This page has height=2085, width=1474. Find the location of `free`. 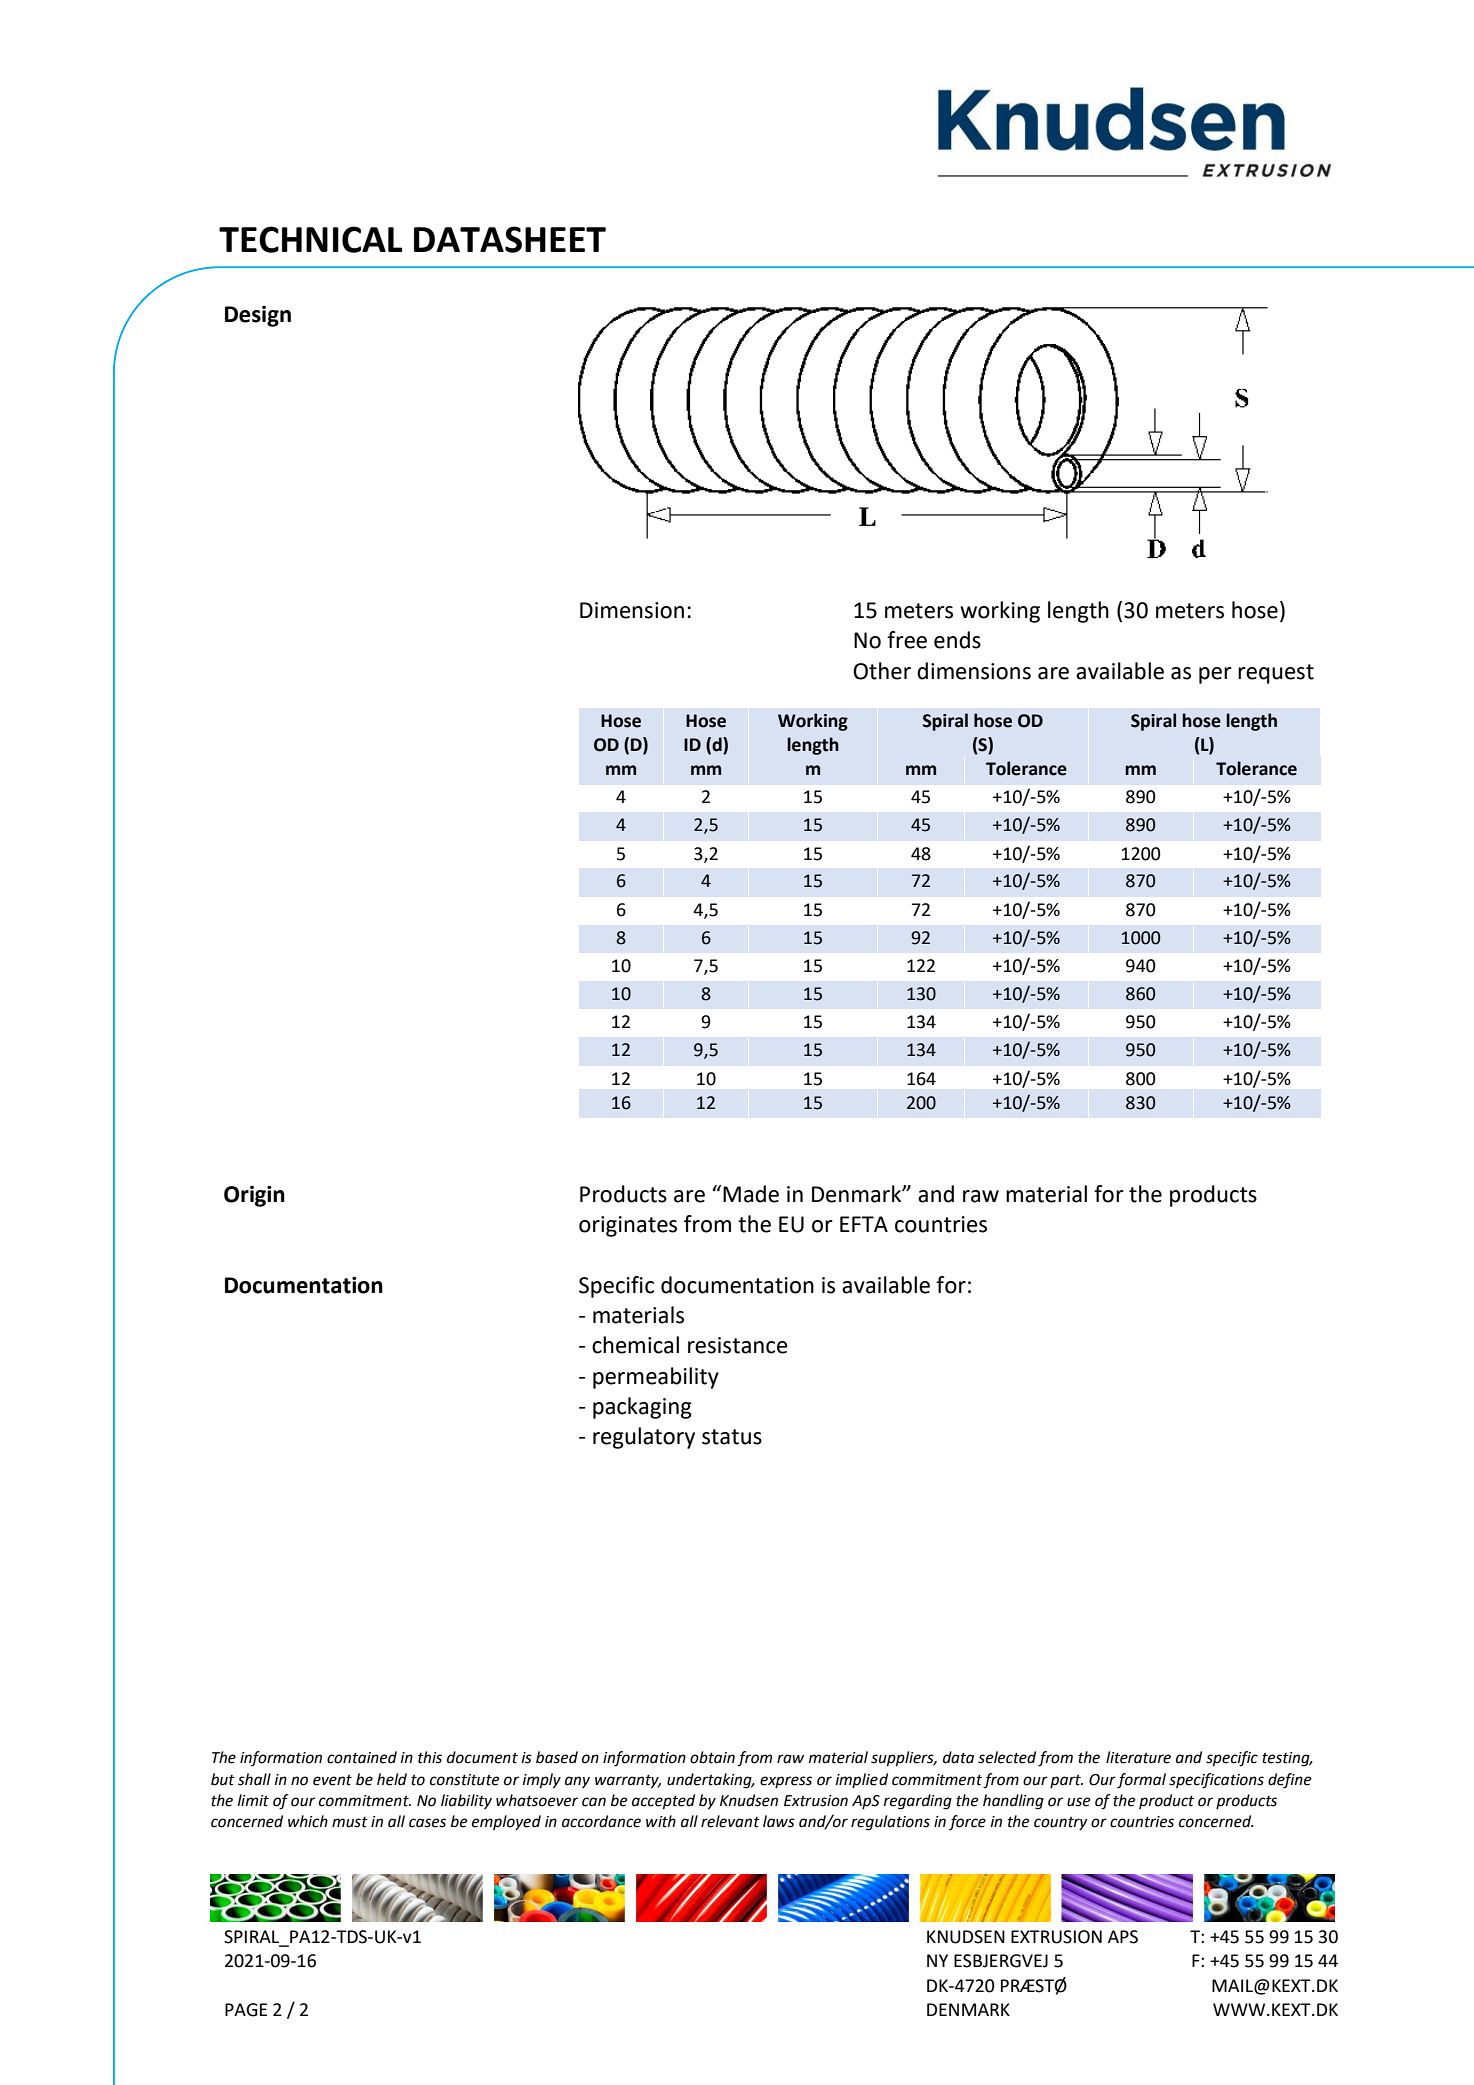

free is located at coordinates (907, 640).
